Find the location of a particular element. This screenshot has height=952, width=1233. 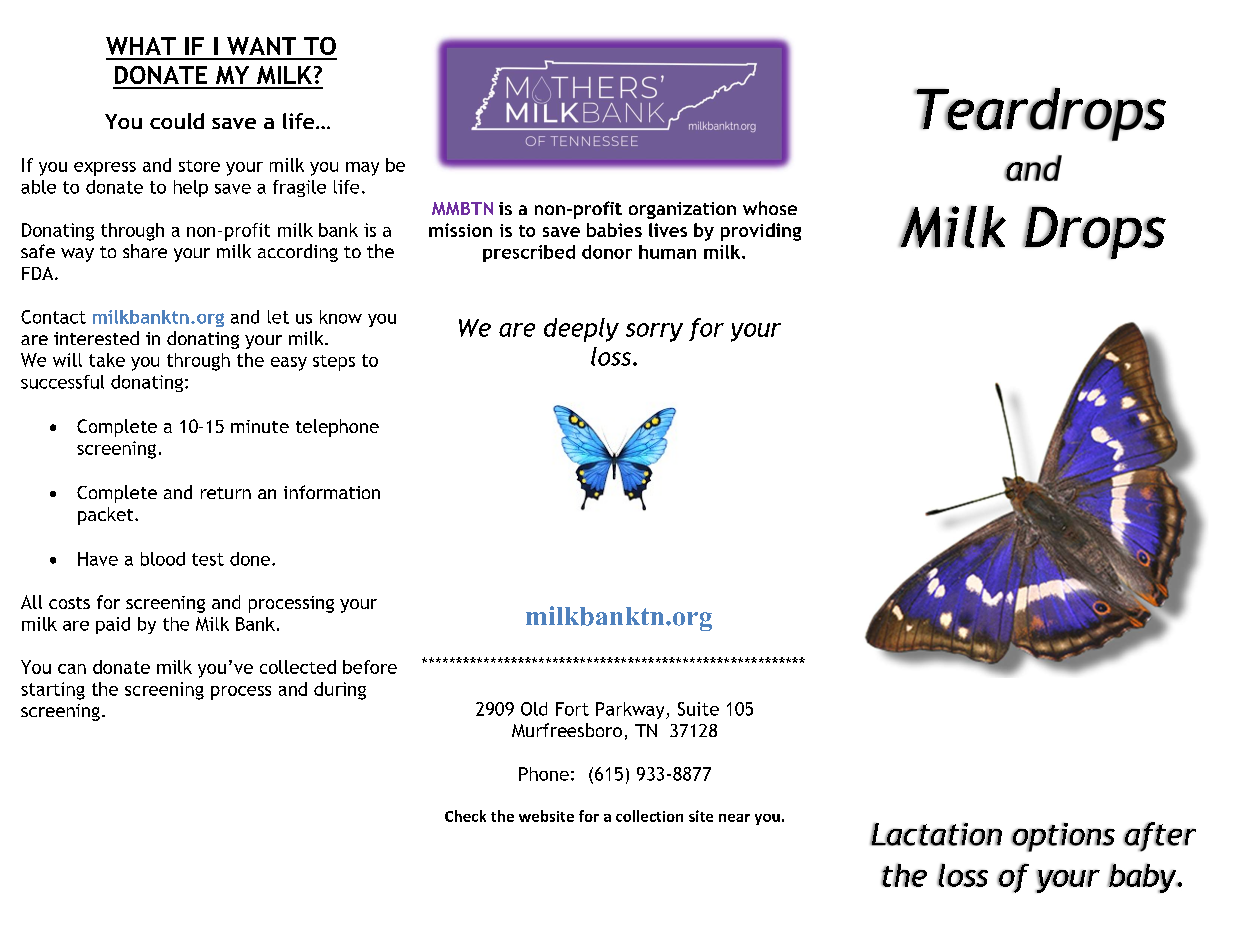

sorry is located at coordinates (654, 332).
